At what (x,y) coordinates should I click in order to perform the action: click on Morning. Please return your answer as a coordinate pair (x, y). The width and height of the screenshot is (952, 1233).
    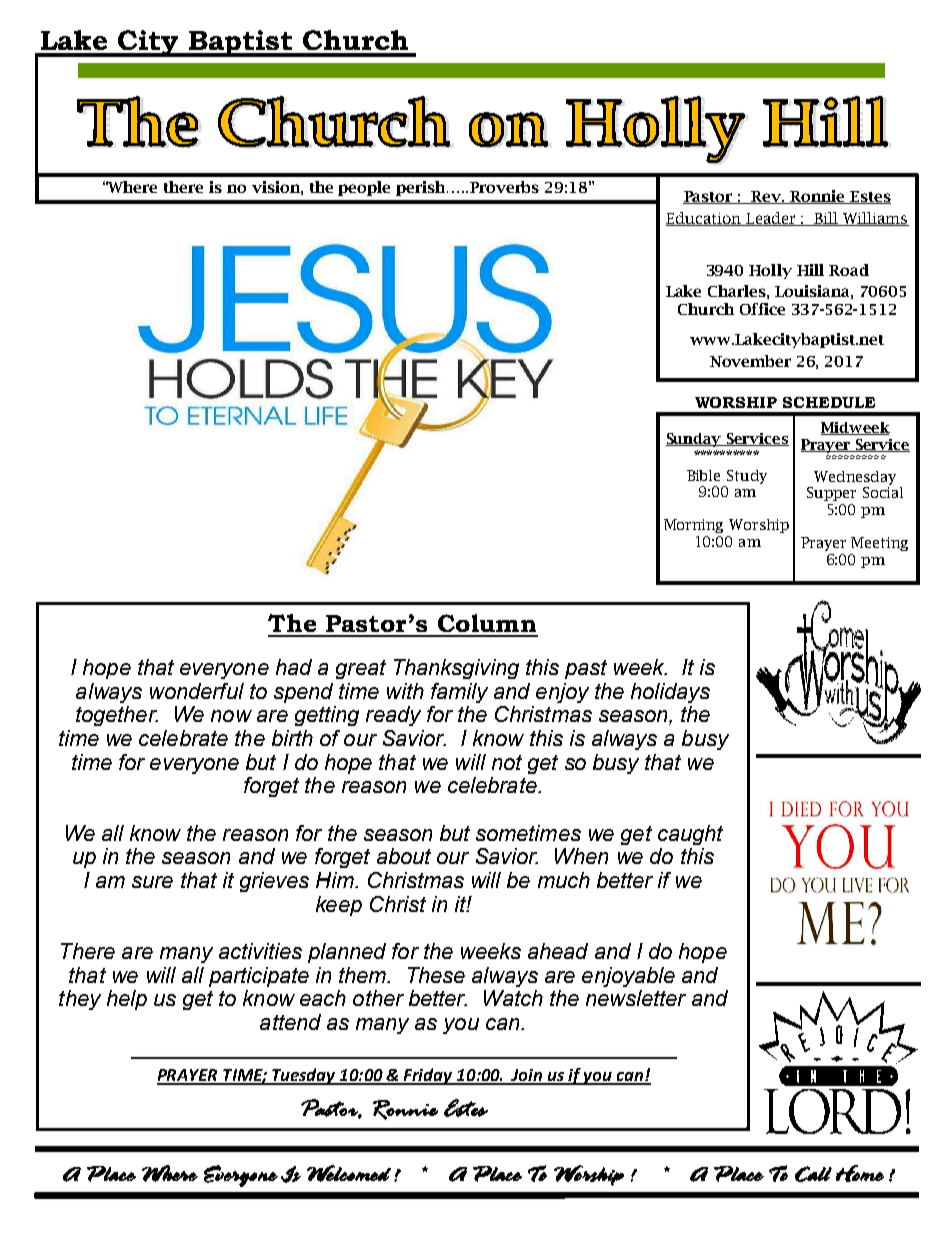
    Looking at the image, I should click on (693, 526).
